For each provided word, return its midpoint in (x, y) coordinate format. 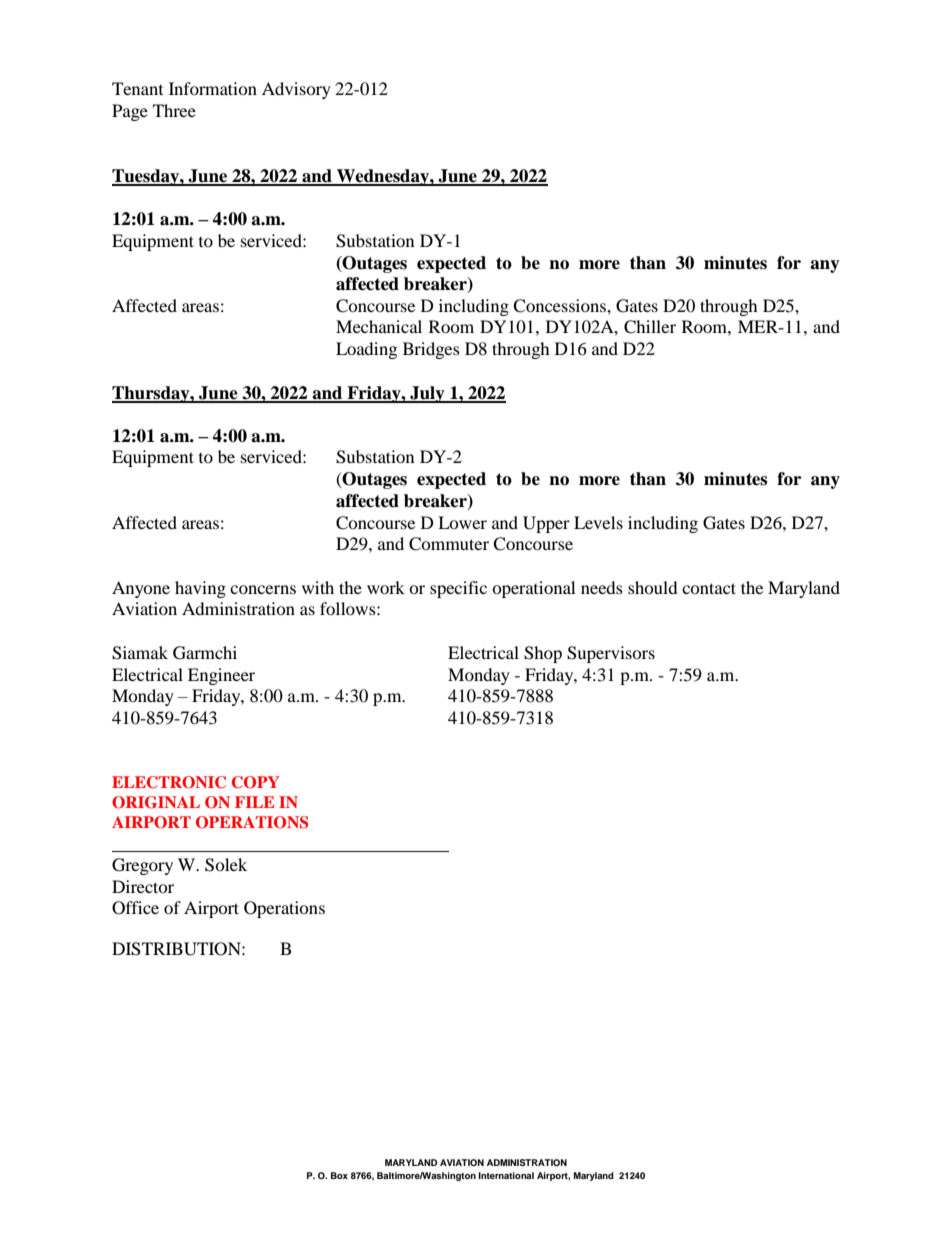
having (200, 589)
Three (174, 110)
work (386, 587)
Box (339, 1175)
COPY (255, 782)
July (427, 394)
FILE (254, 802)
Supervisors (611, 654)
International (506, 1175)
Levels (598, 522)
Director (143, 886)
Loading (366, 350)
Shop (543, 654)
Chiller (650, 327)
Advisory (296, 90)
